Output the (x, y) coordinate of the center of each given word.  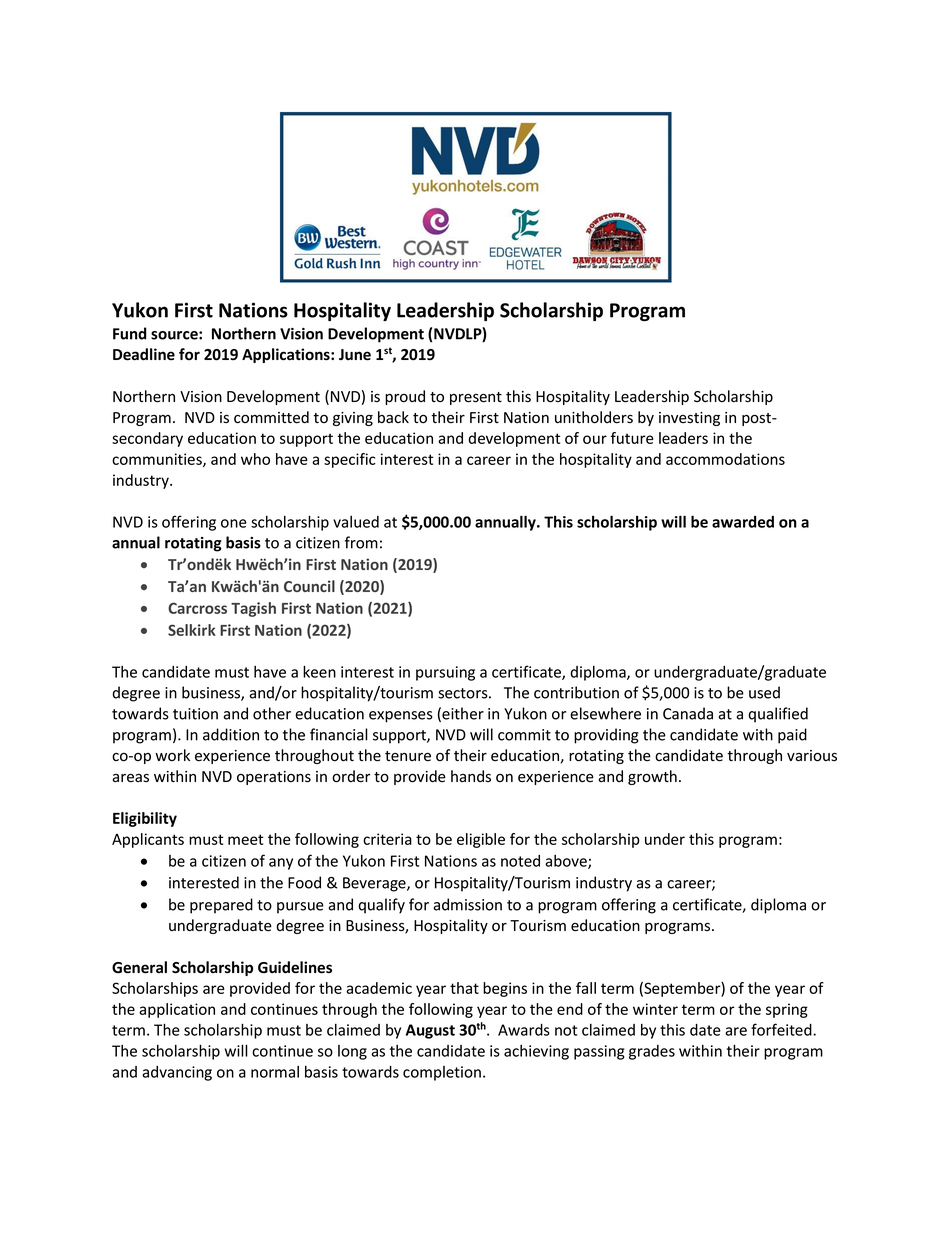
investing (689, 419)
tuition (195, 714)
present (476, 398)
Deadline (144, 354)
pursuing (445, 673)
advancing (177, 1073)
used (764, 692)
